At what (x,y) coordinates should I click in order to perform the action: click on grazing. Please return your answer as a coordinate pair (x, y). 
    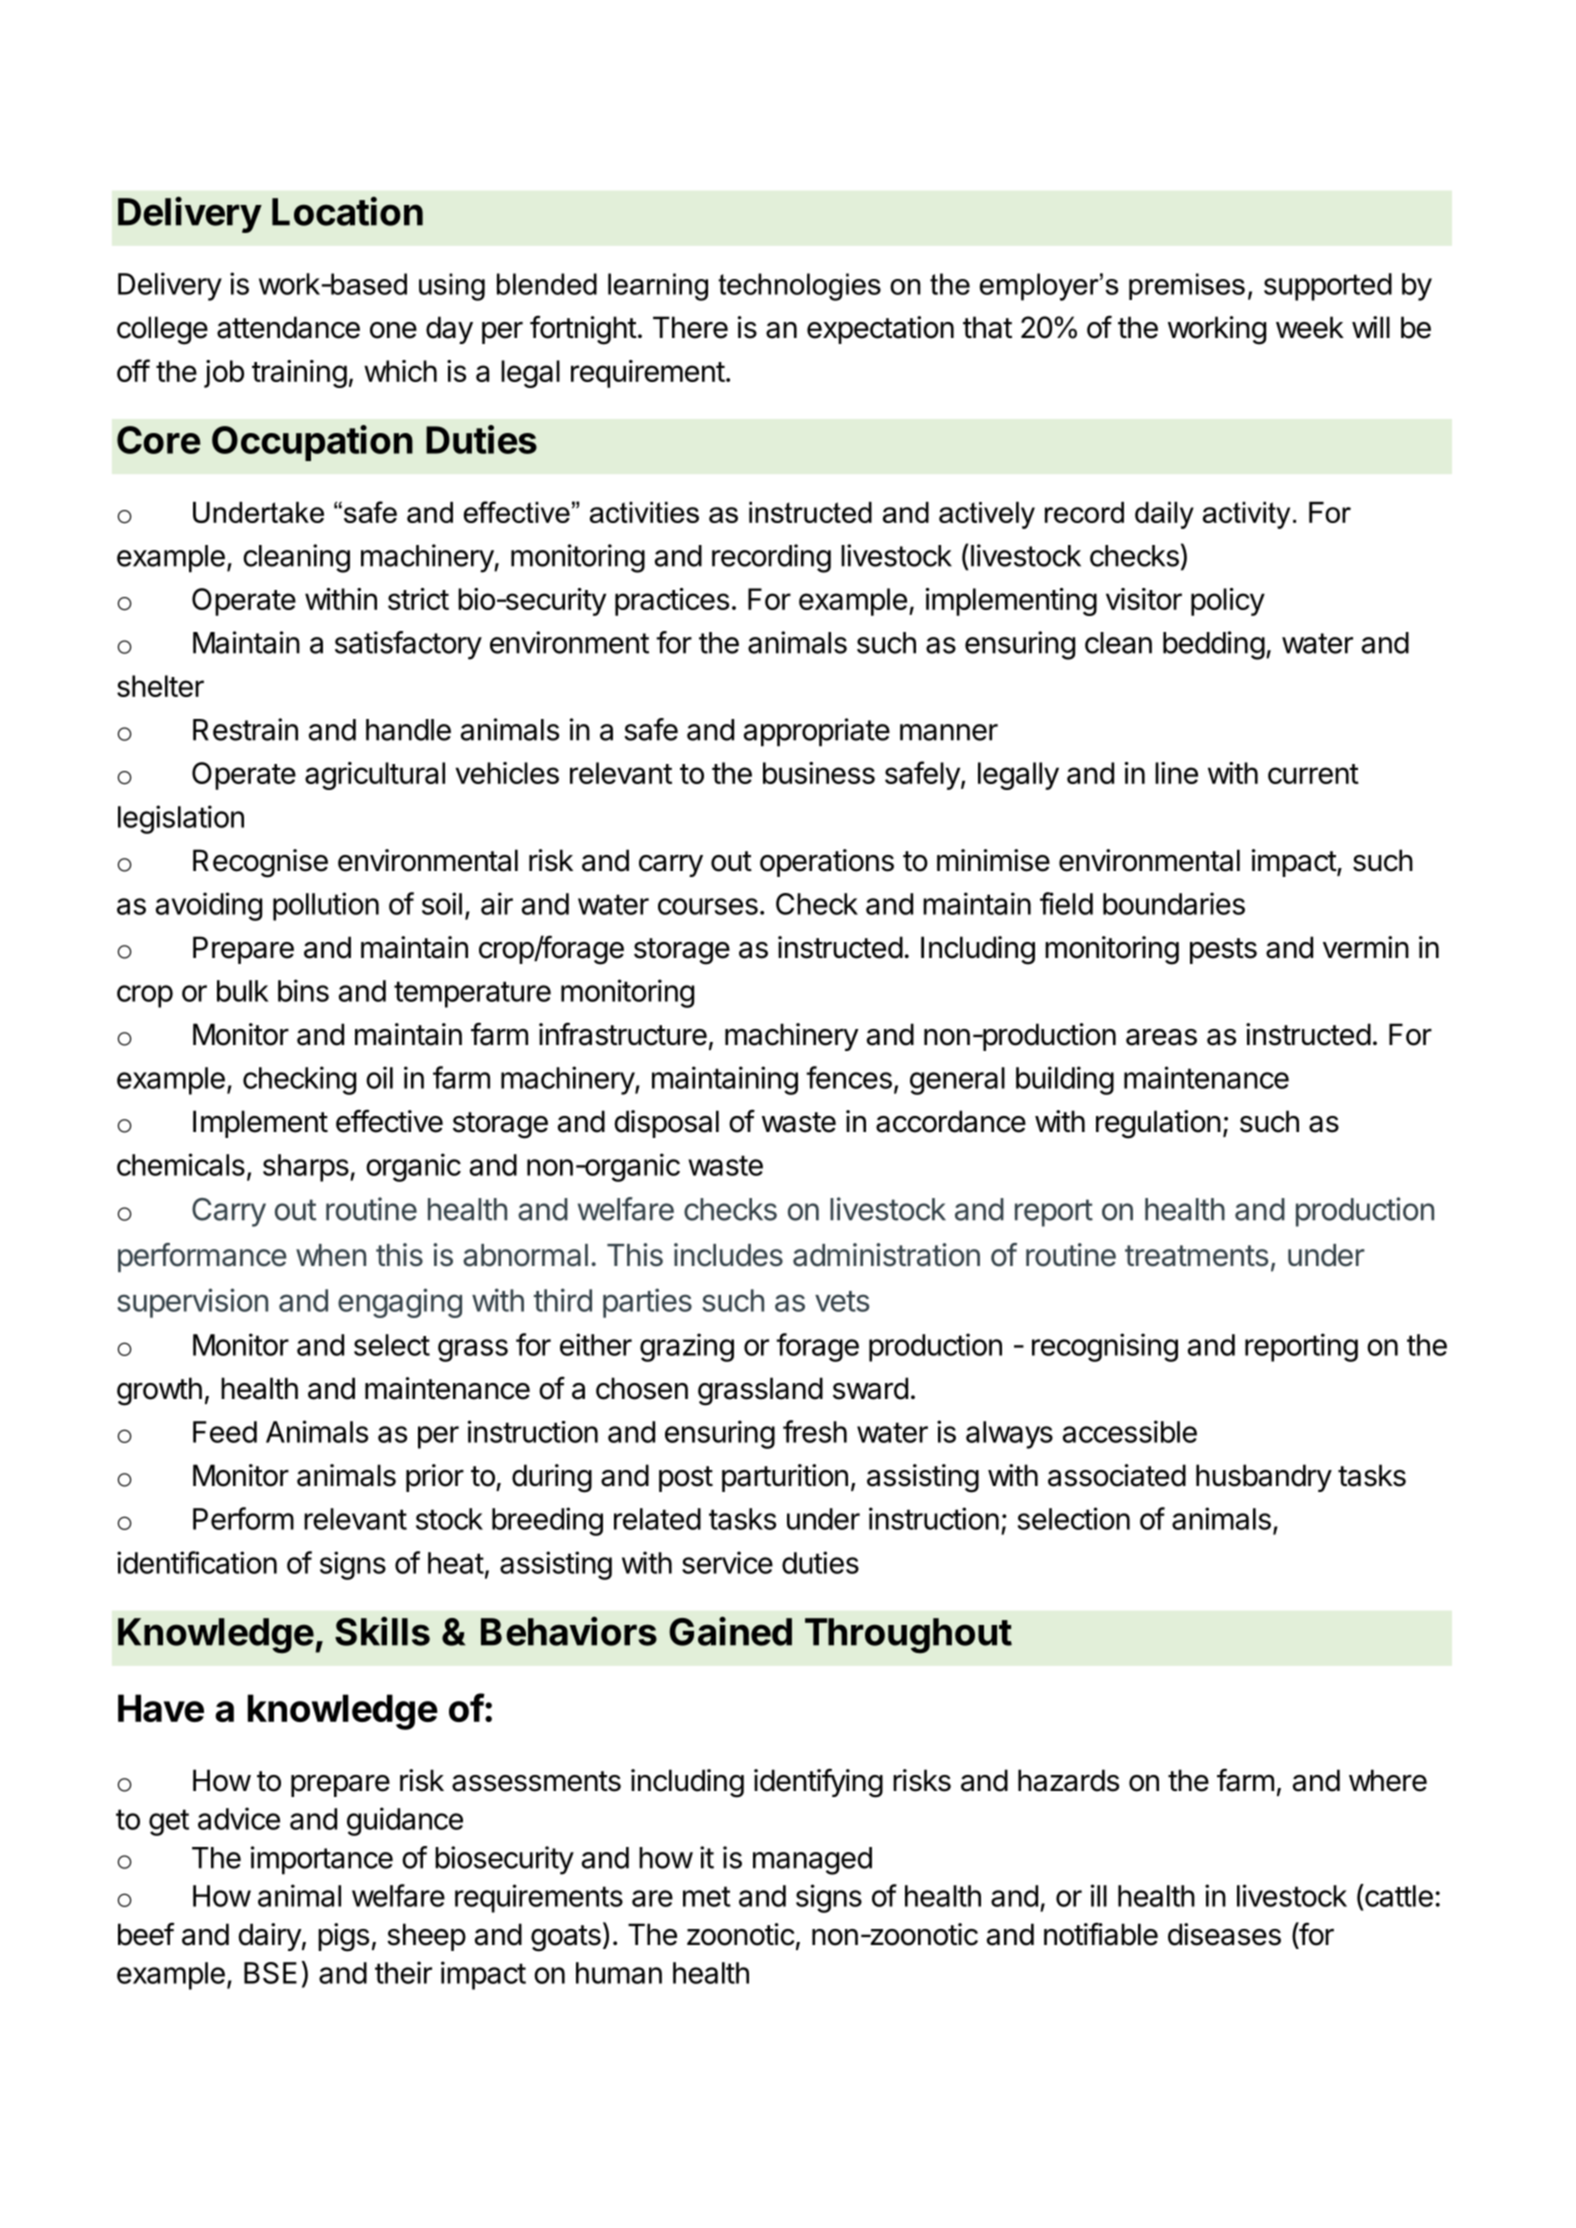
    Looking at the image, I should click on (687, 1347).
